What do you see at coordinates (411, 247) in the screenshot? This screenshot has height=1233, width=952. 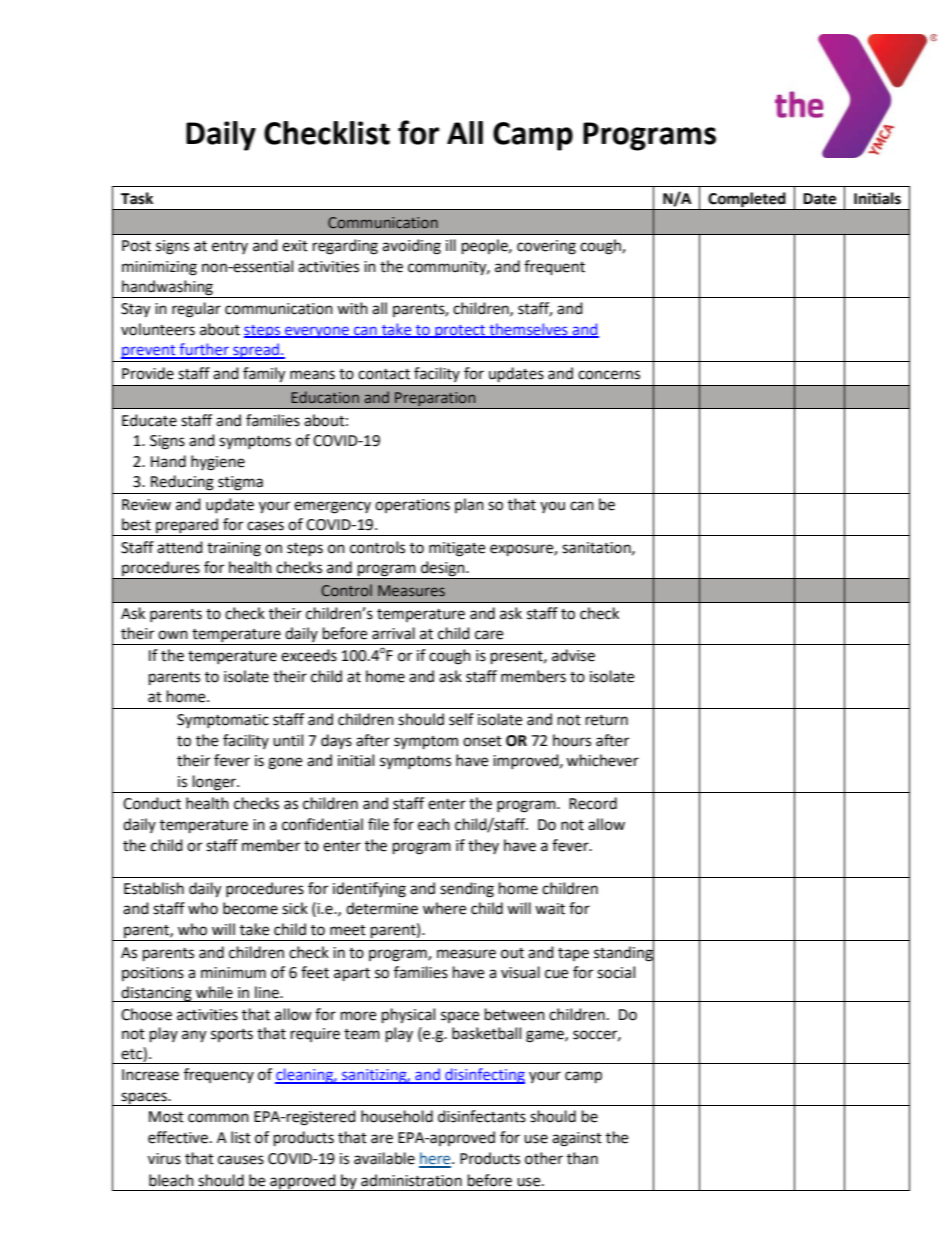 I see `avoiding` at bounding box center [411, 247].
